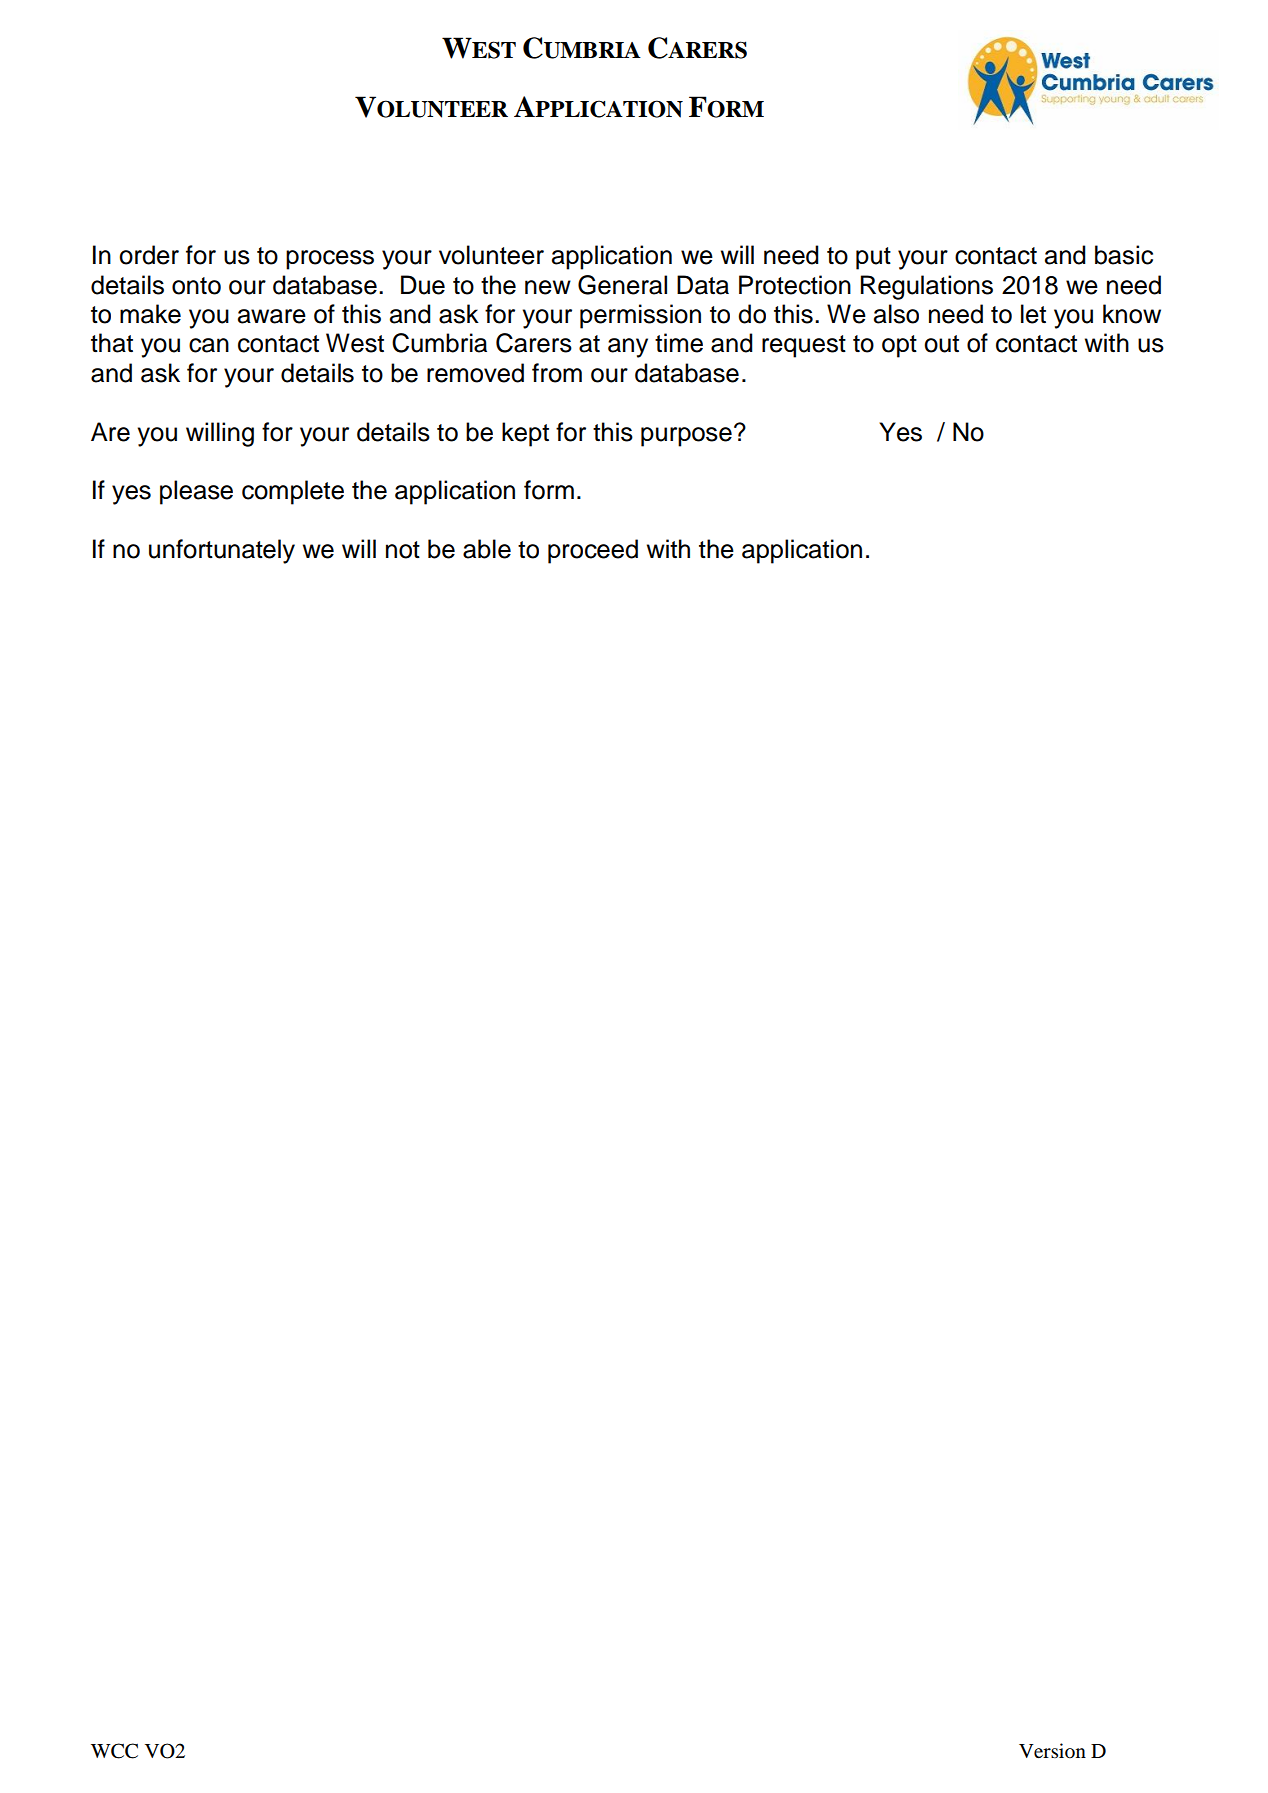  What do you see at coordinates (1052, 1751) in the screenshot?
I see `Version` at bounding box center [1052, 1751].
